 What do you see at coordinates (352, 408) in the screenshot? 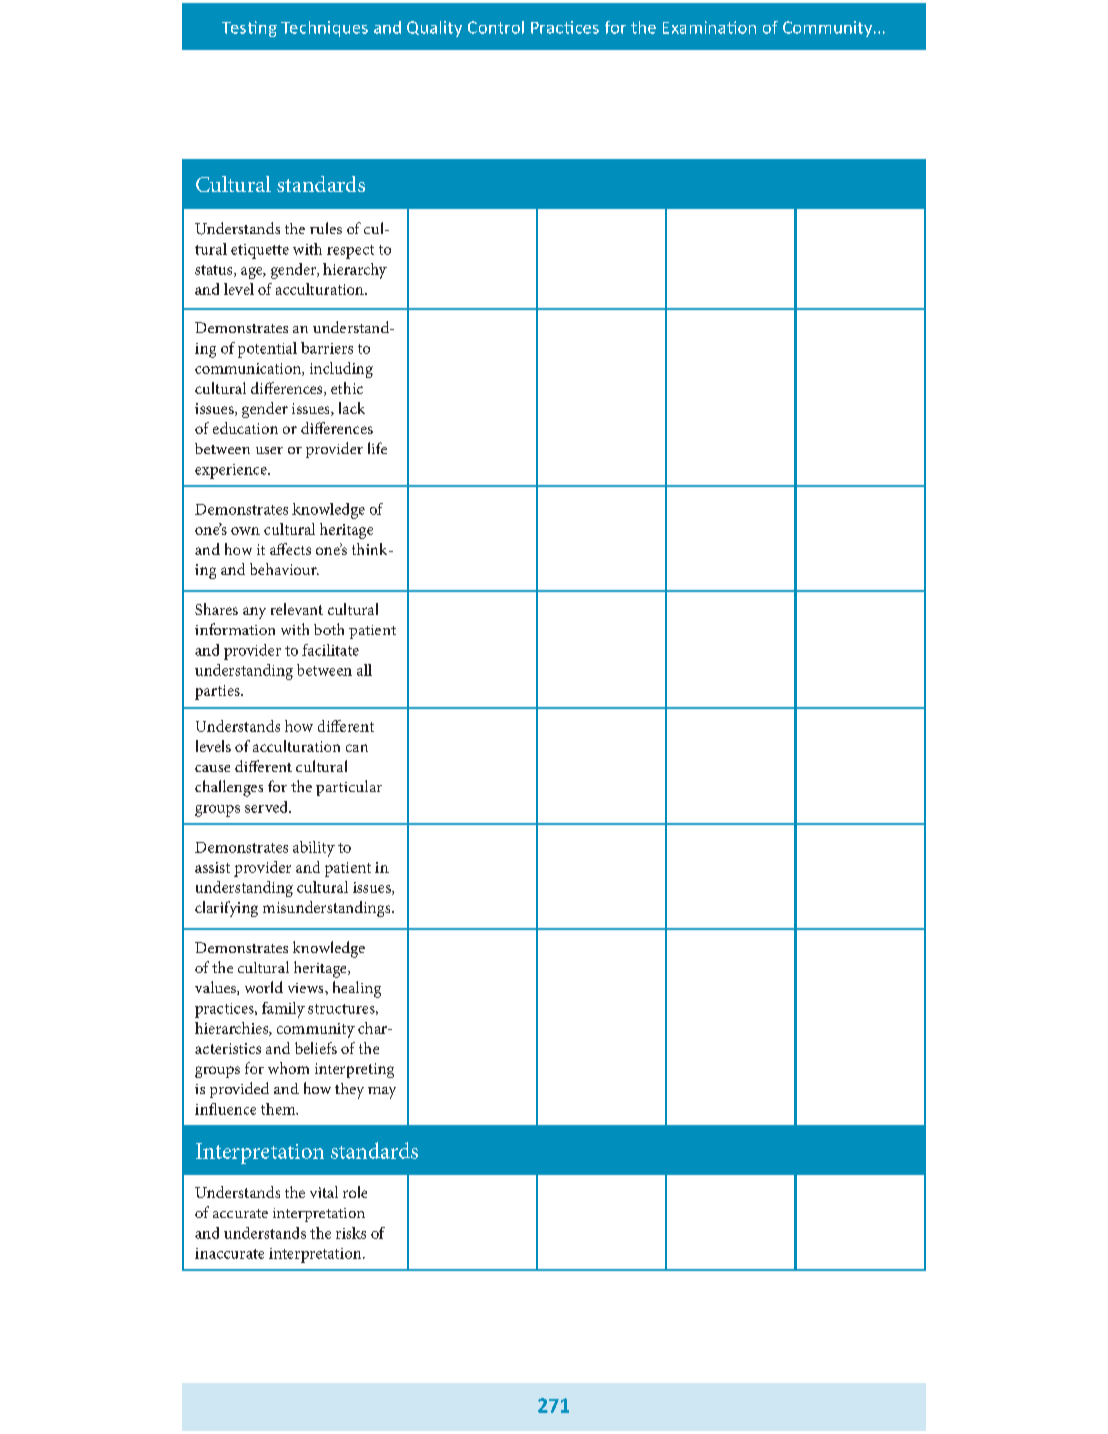
I see `lack` at bounding box center [352, 408].
